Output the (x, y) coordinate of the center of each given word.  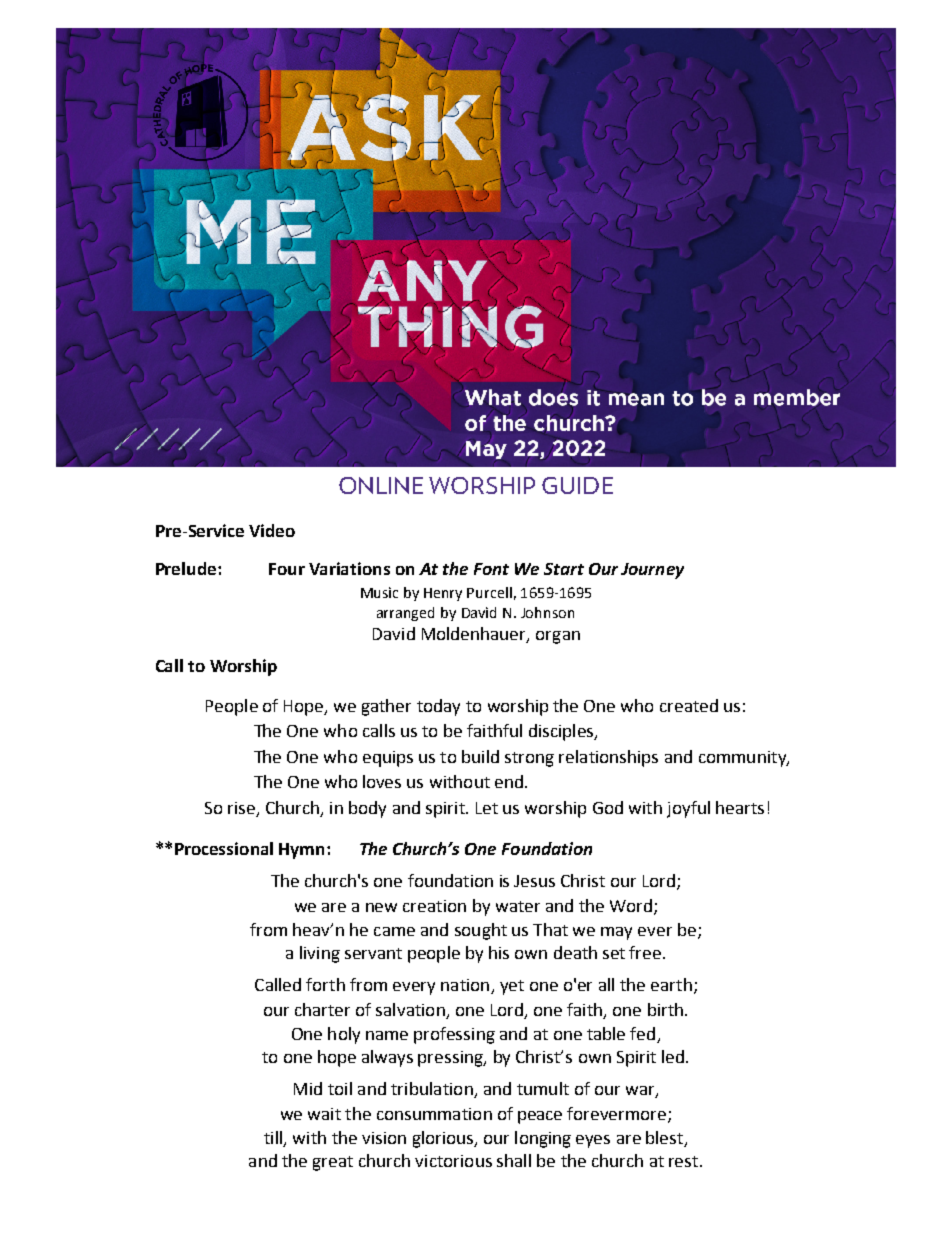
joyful (688, 809)
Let (487, 808)
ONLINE (381, 485)
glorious (444, 1139)
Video (272, 530)
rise (243, 809)
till (274, 1138)
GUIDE (577, 485)
